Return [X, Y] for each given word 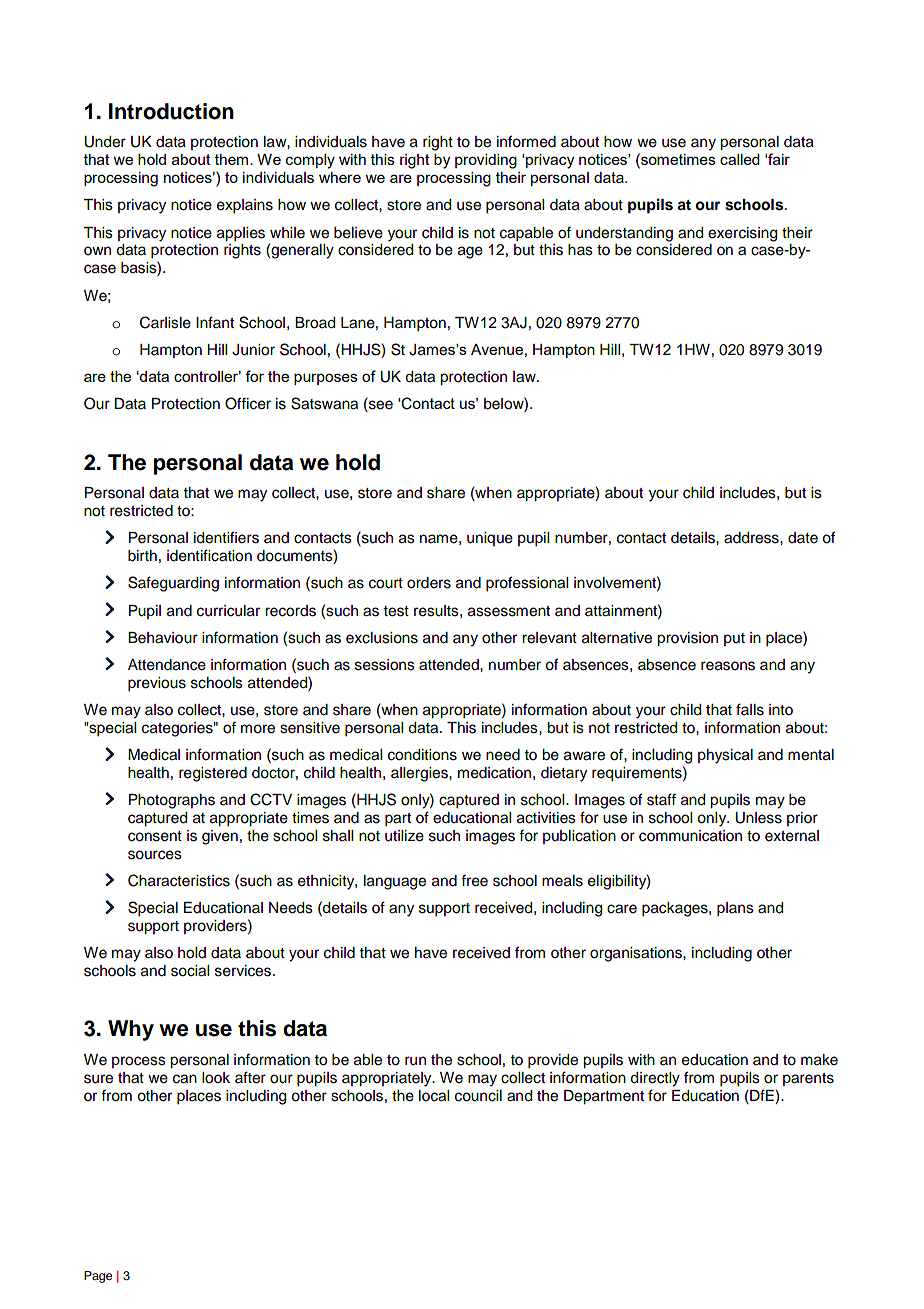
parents [808, 1079]
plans [735, 909]
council [478, 1096]
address [752, 538]
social [190, 971]
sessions [385, 665]
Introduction [171, 111]
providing [486, 161]
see [380, 406]
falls [750, 709]
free [474, 880]
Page [98, 1277]
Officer [248, 403]
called [740, 159]
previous [157, 684]
